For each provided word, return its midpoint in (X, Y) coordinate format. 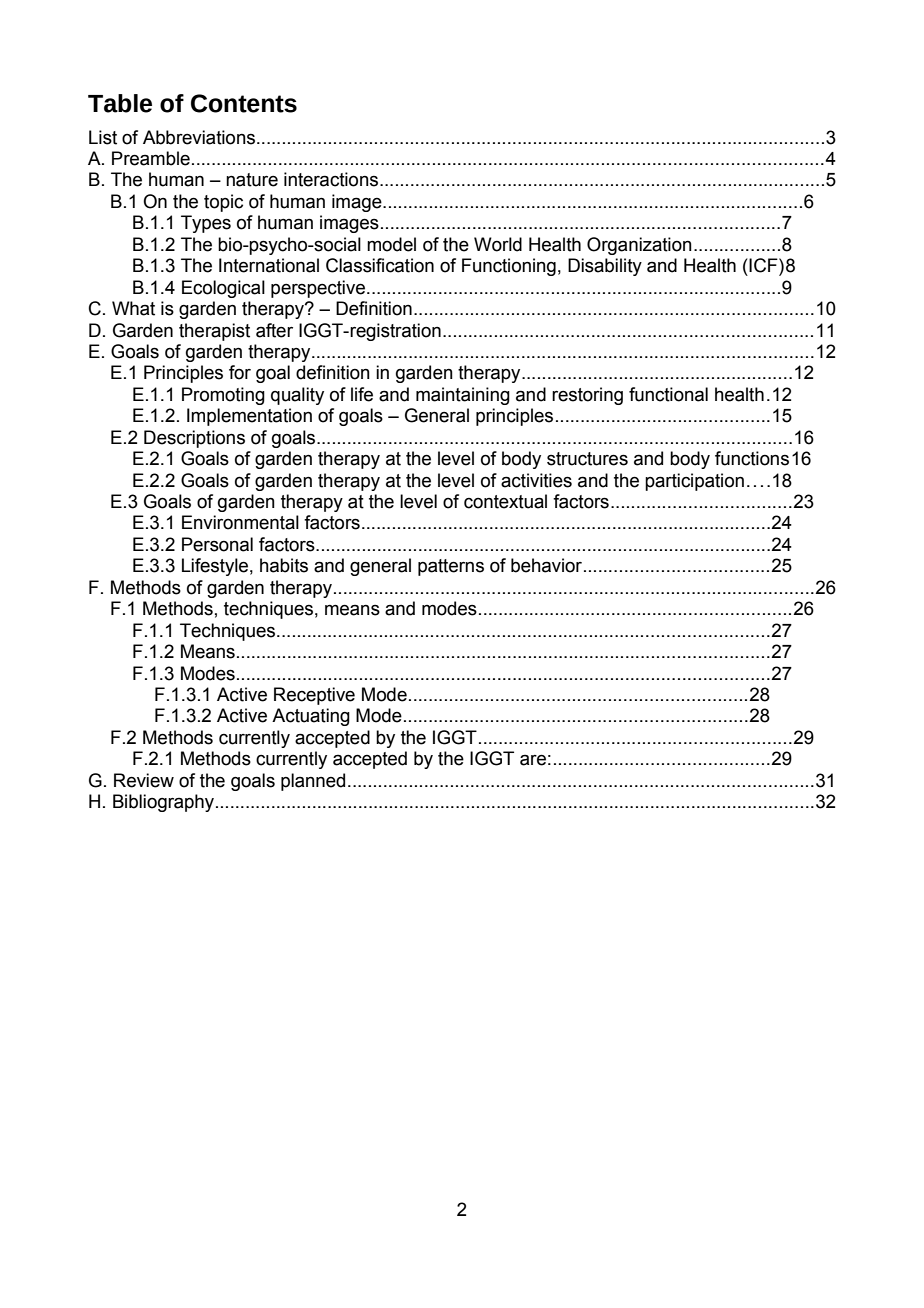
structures (587, 459)
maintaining (463, 396)
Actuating (311, 717)
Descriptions (194, 439)
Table (120, 103)
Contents (244, 103)
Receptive (314, 696)
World (498, 244)
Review (144, 780)
